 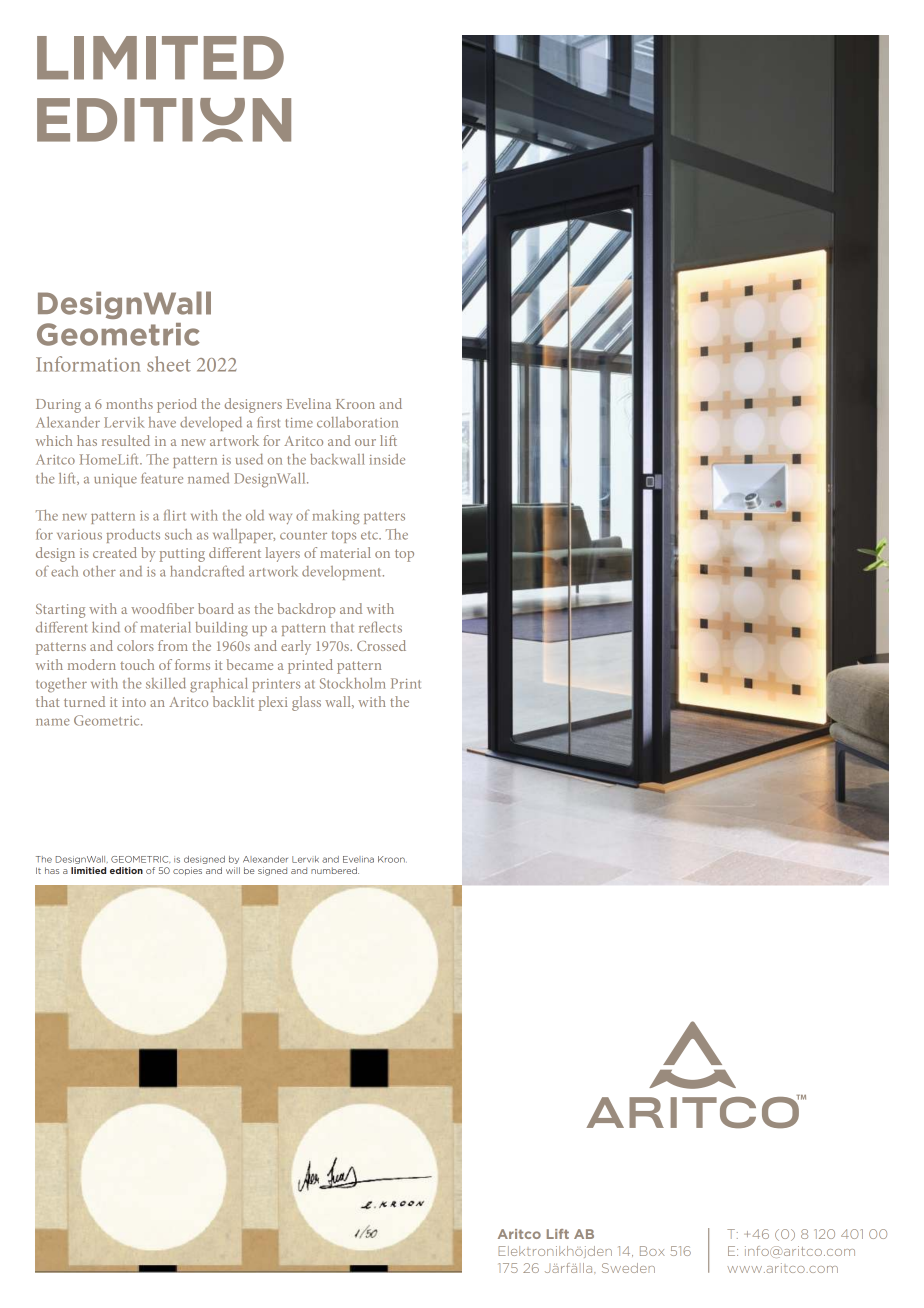 I want to click on collaboration, so click(x=357, y=422).
